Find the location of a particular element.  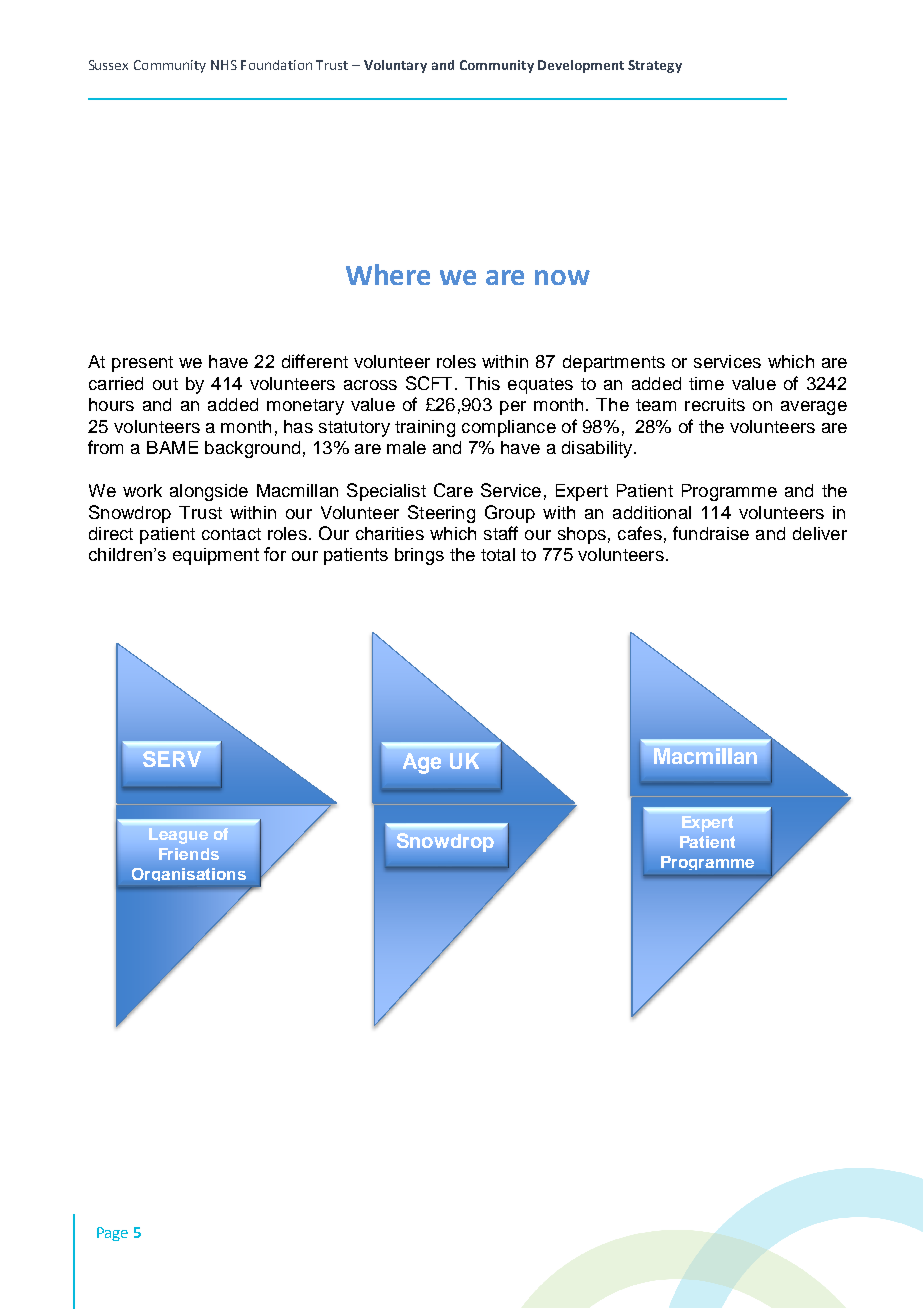

total is located at coordinates (498, 554).
